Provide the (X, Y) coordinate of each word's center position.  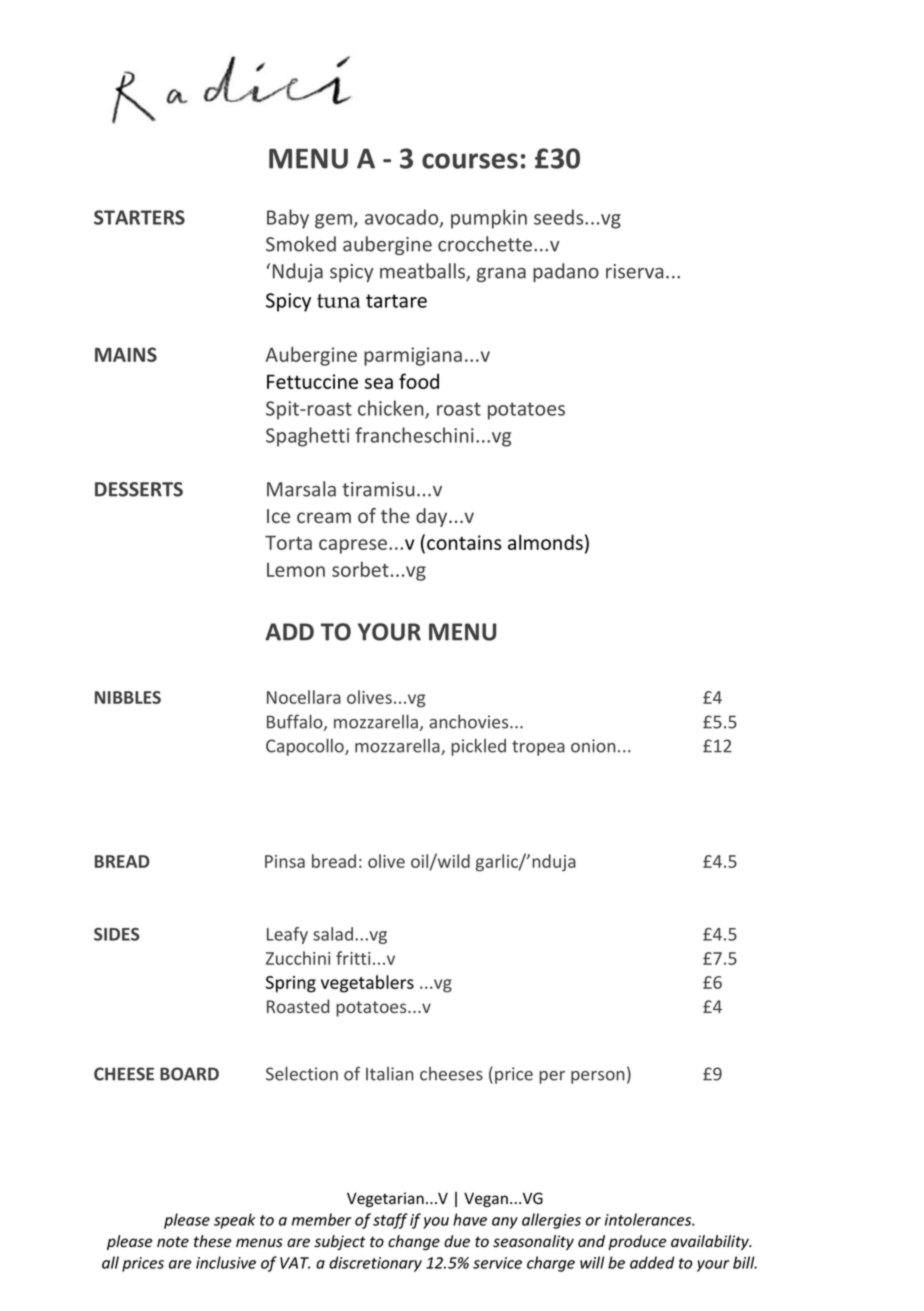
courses (470, 161)
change (414, 1242)
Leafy (287, 935)
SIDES (117, 934)
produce (637, 1242)
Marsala (301, 489)
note (173, 1242)
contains (464, 542)
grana (501, 275)
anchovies (470, 722)
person (597, 1077)
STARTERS (139, 217)
